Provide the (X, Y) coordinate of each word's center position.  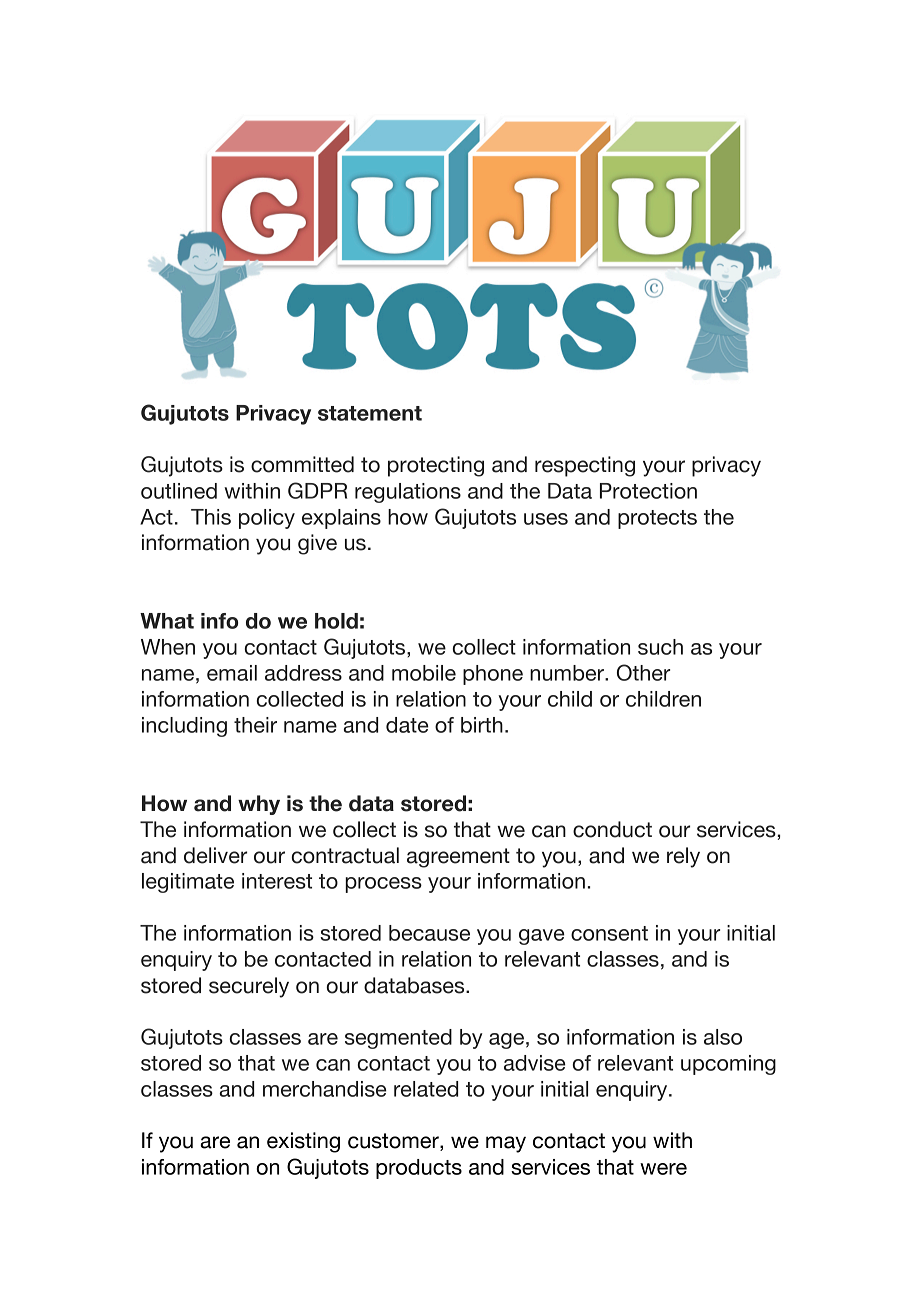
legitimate (188, 883)
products (419, 1169)
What (167, 621)
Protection (648, 491)
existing (303, 1142)
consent (609, 933)
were (663, 1169)
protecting (436, 466)
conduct (612, 829)
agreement (458, 858)
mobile (424, 673)
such (660, 647)
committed (302, 464)
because (429, 933)
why (259, 805)
